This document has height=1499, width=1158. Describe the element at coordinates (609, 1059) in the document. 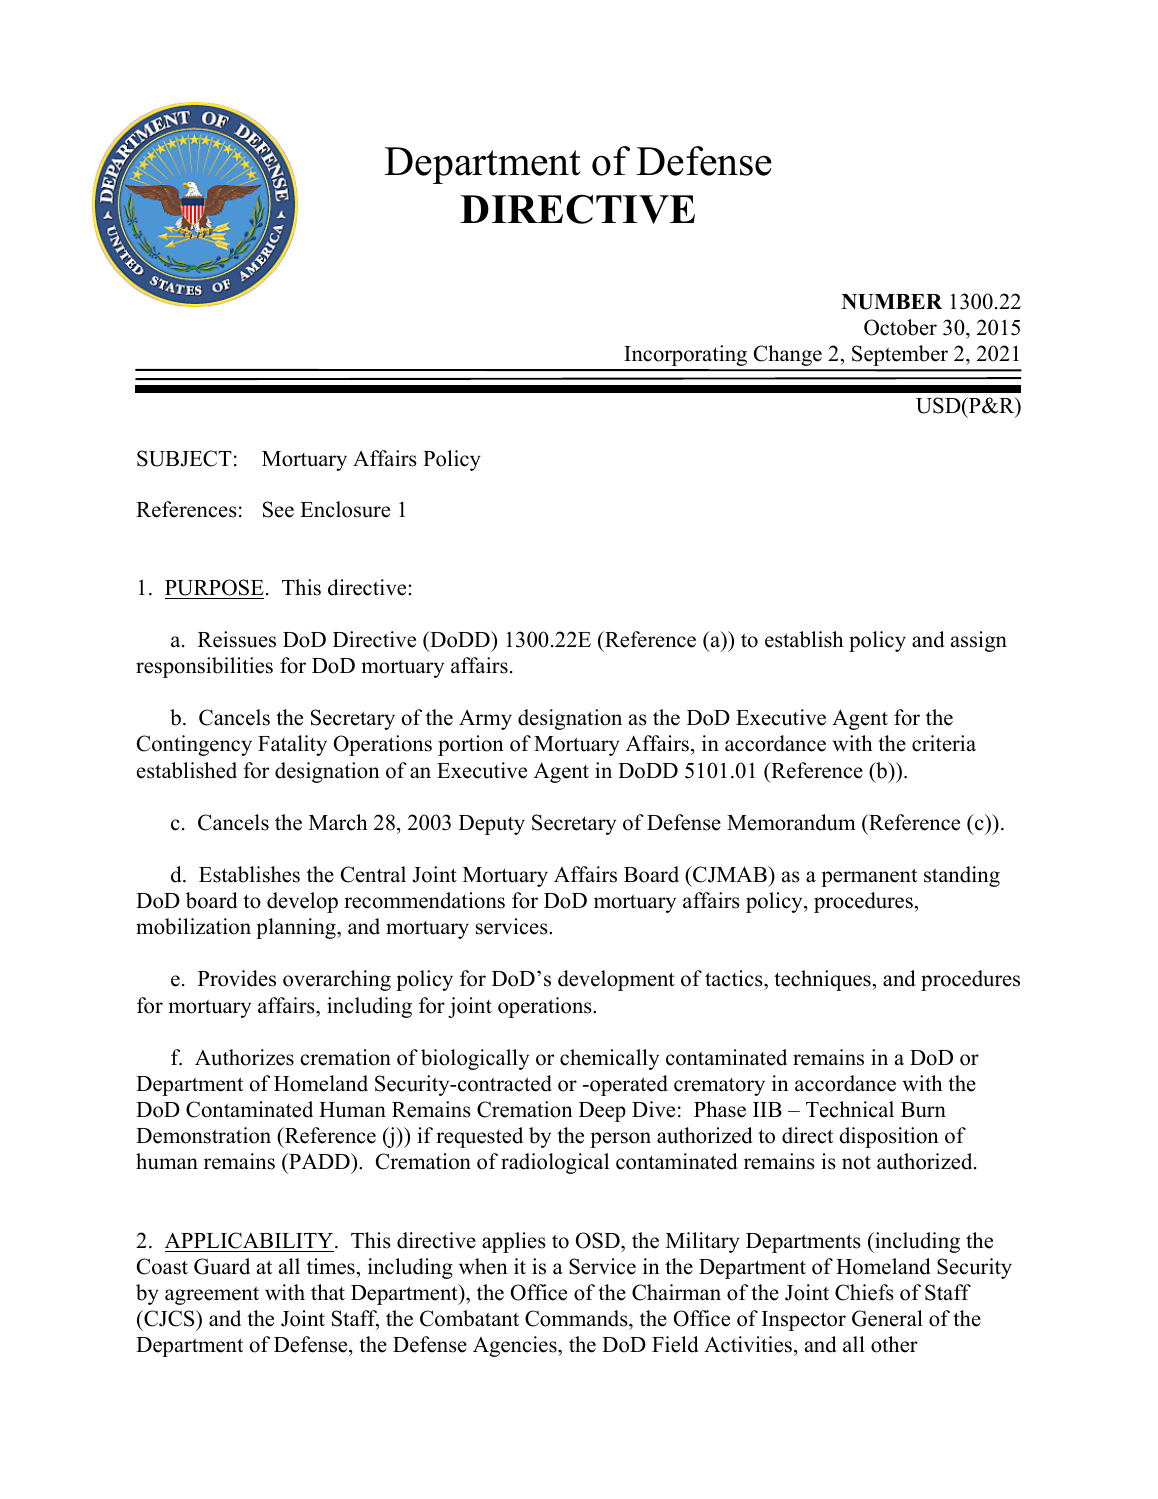

I see `chemically` at that location.
